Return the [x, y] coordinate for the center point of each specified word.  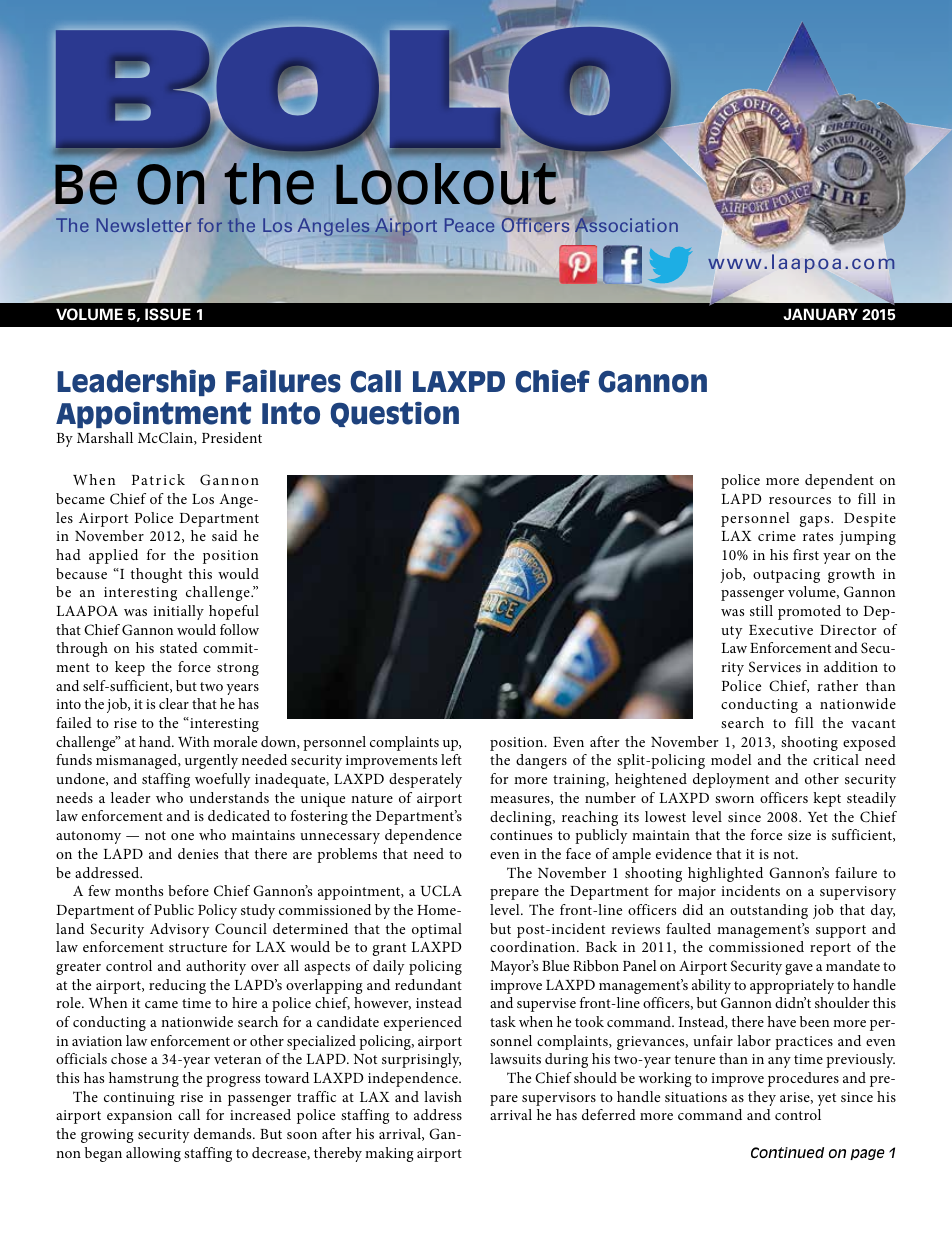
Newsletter [144, 225]
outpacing [786, 576]
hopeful [234, 612]
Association [626, 224]
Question [394, 414]
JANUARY [820, 314]
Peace [469, 225]
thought [156, 575]
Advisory [180, 930]
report [830, 949]
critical [836, 759]
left [451, 759]
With [194, 741]
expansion [139, 1117]
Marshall [105, 437]
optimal [437, 930]
